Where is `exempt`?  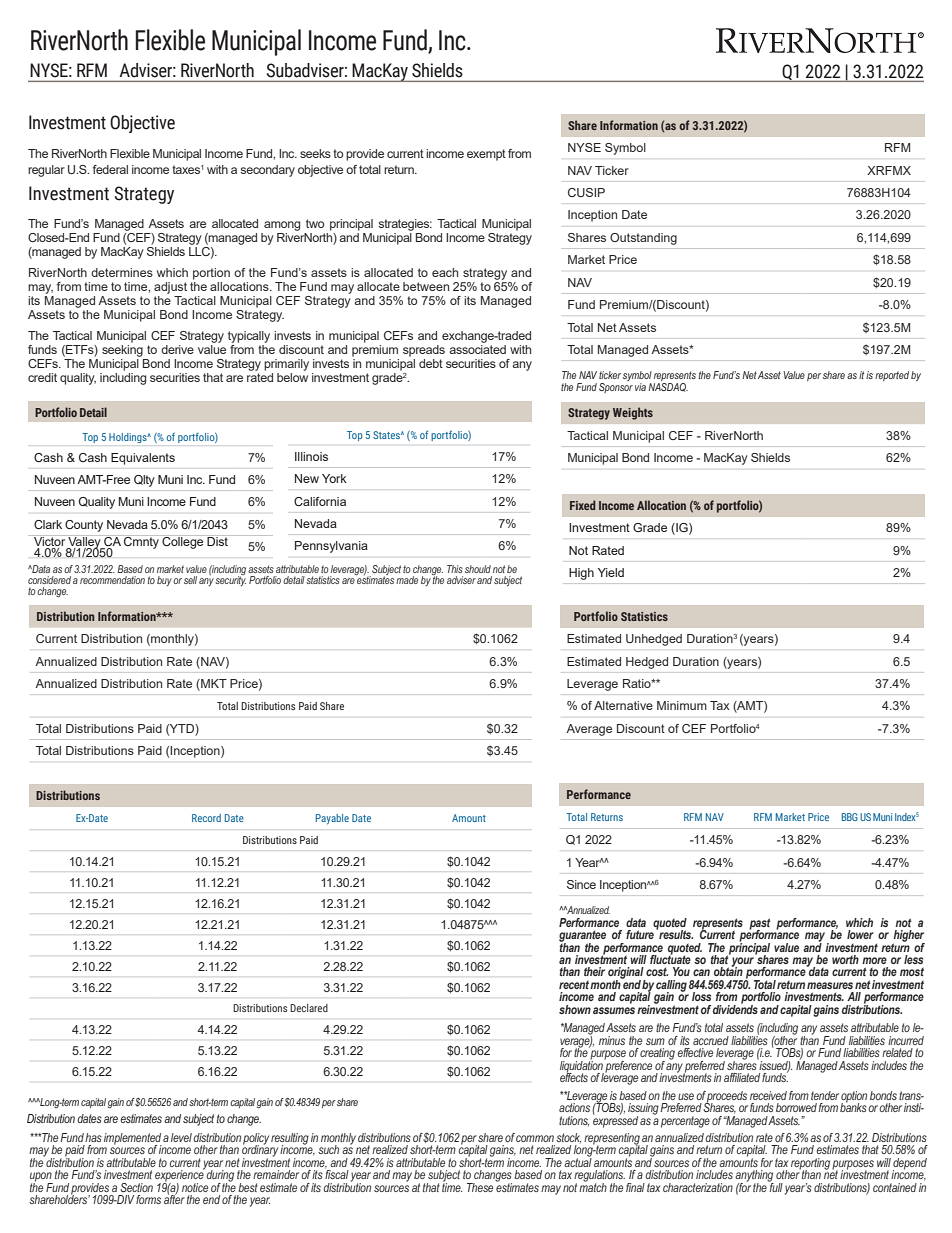 exempt is located at coordinates (486, 155).
